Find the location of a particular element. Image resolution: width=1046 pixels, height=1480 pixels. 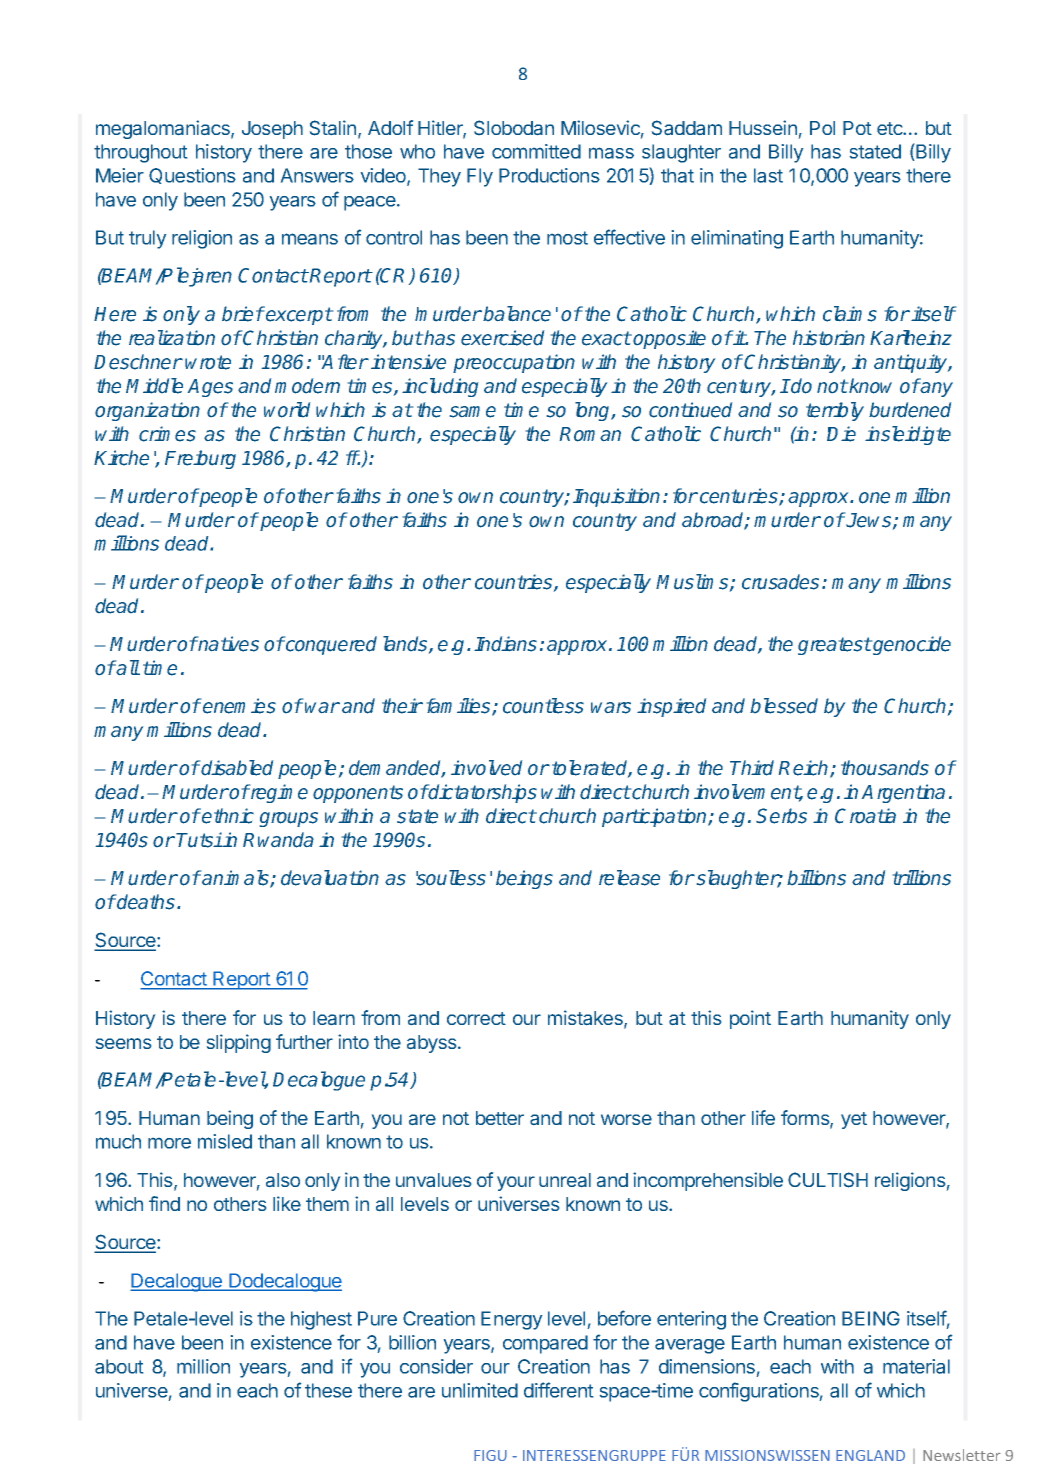

Freiburg is located at coordinates (200, 459).
